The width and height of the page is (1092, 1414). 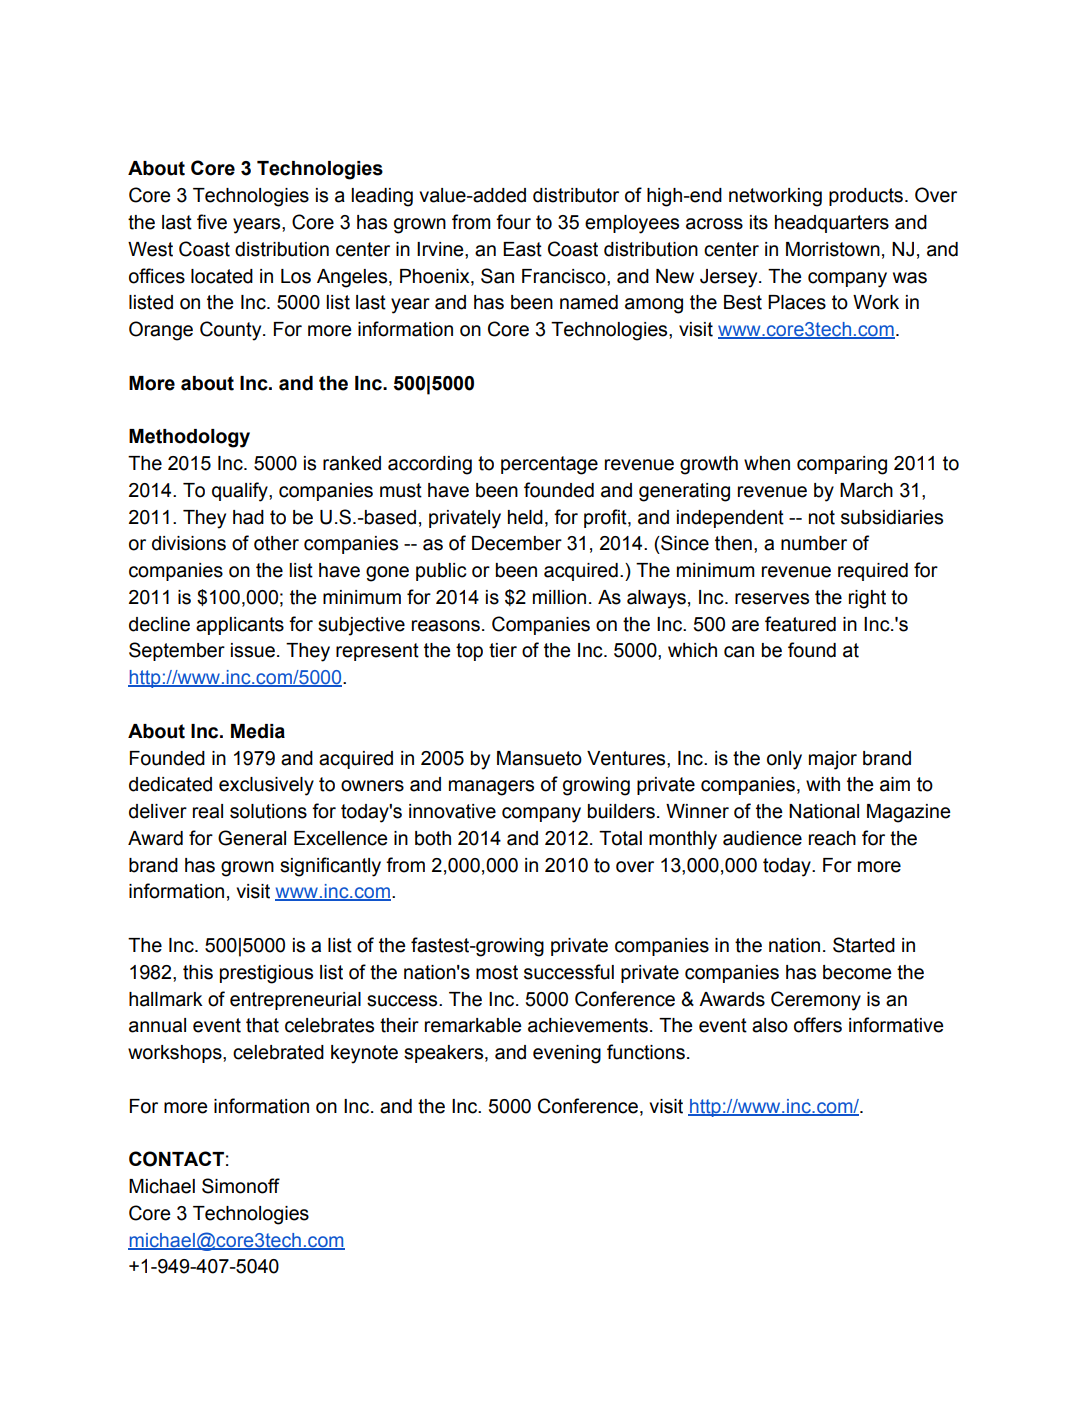 What do you see at coordinates (503, 650) in the page?
I see `tier` at bounding box center [503, 650].
